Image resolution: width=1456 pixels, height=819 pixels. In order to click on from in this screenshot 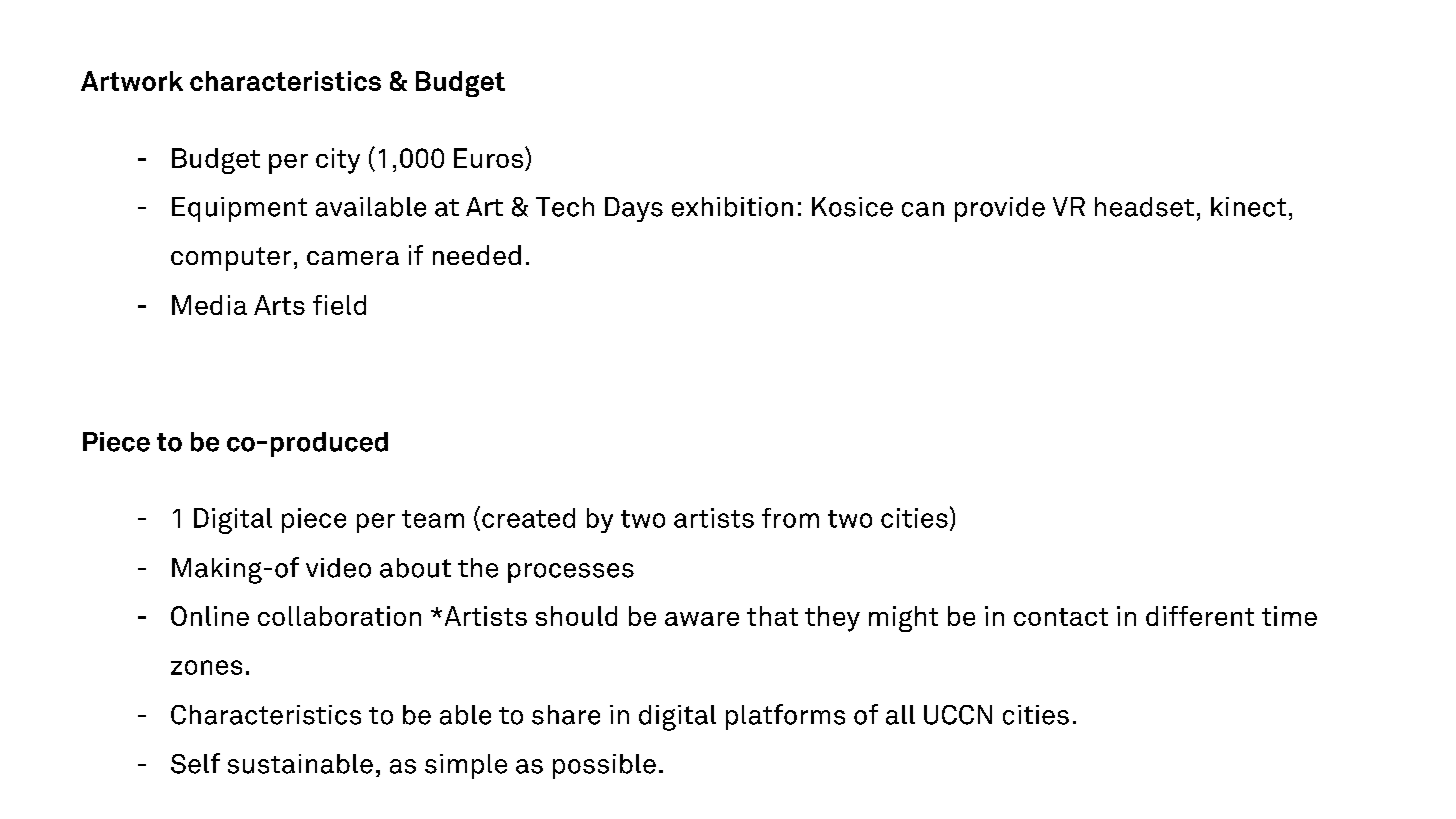, I will do `click(790, 518)`.
